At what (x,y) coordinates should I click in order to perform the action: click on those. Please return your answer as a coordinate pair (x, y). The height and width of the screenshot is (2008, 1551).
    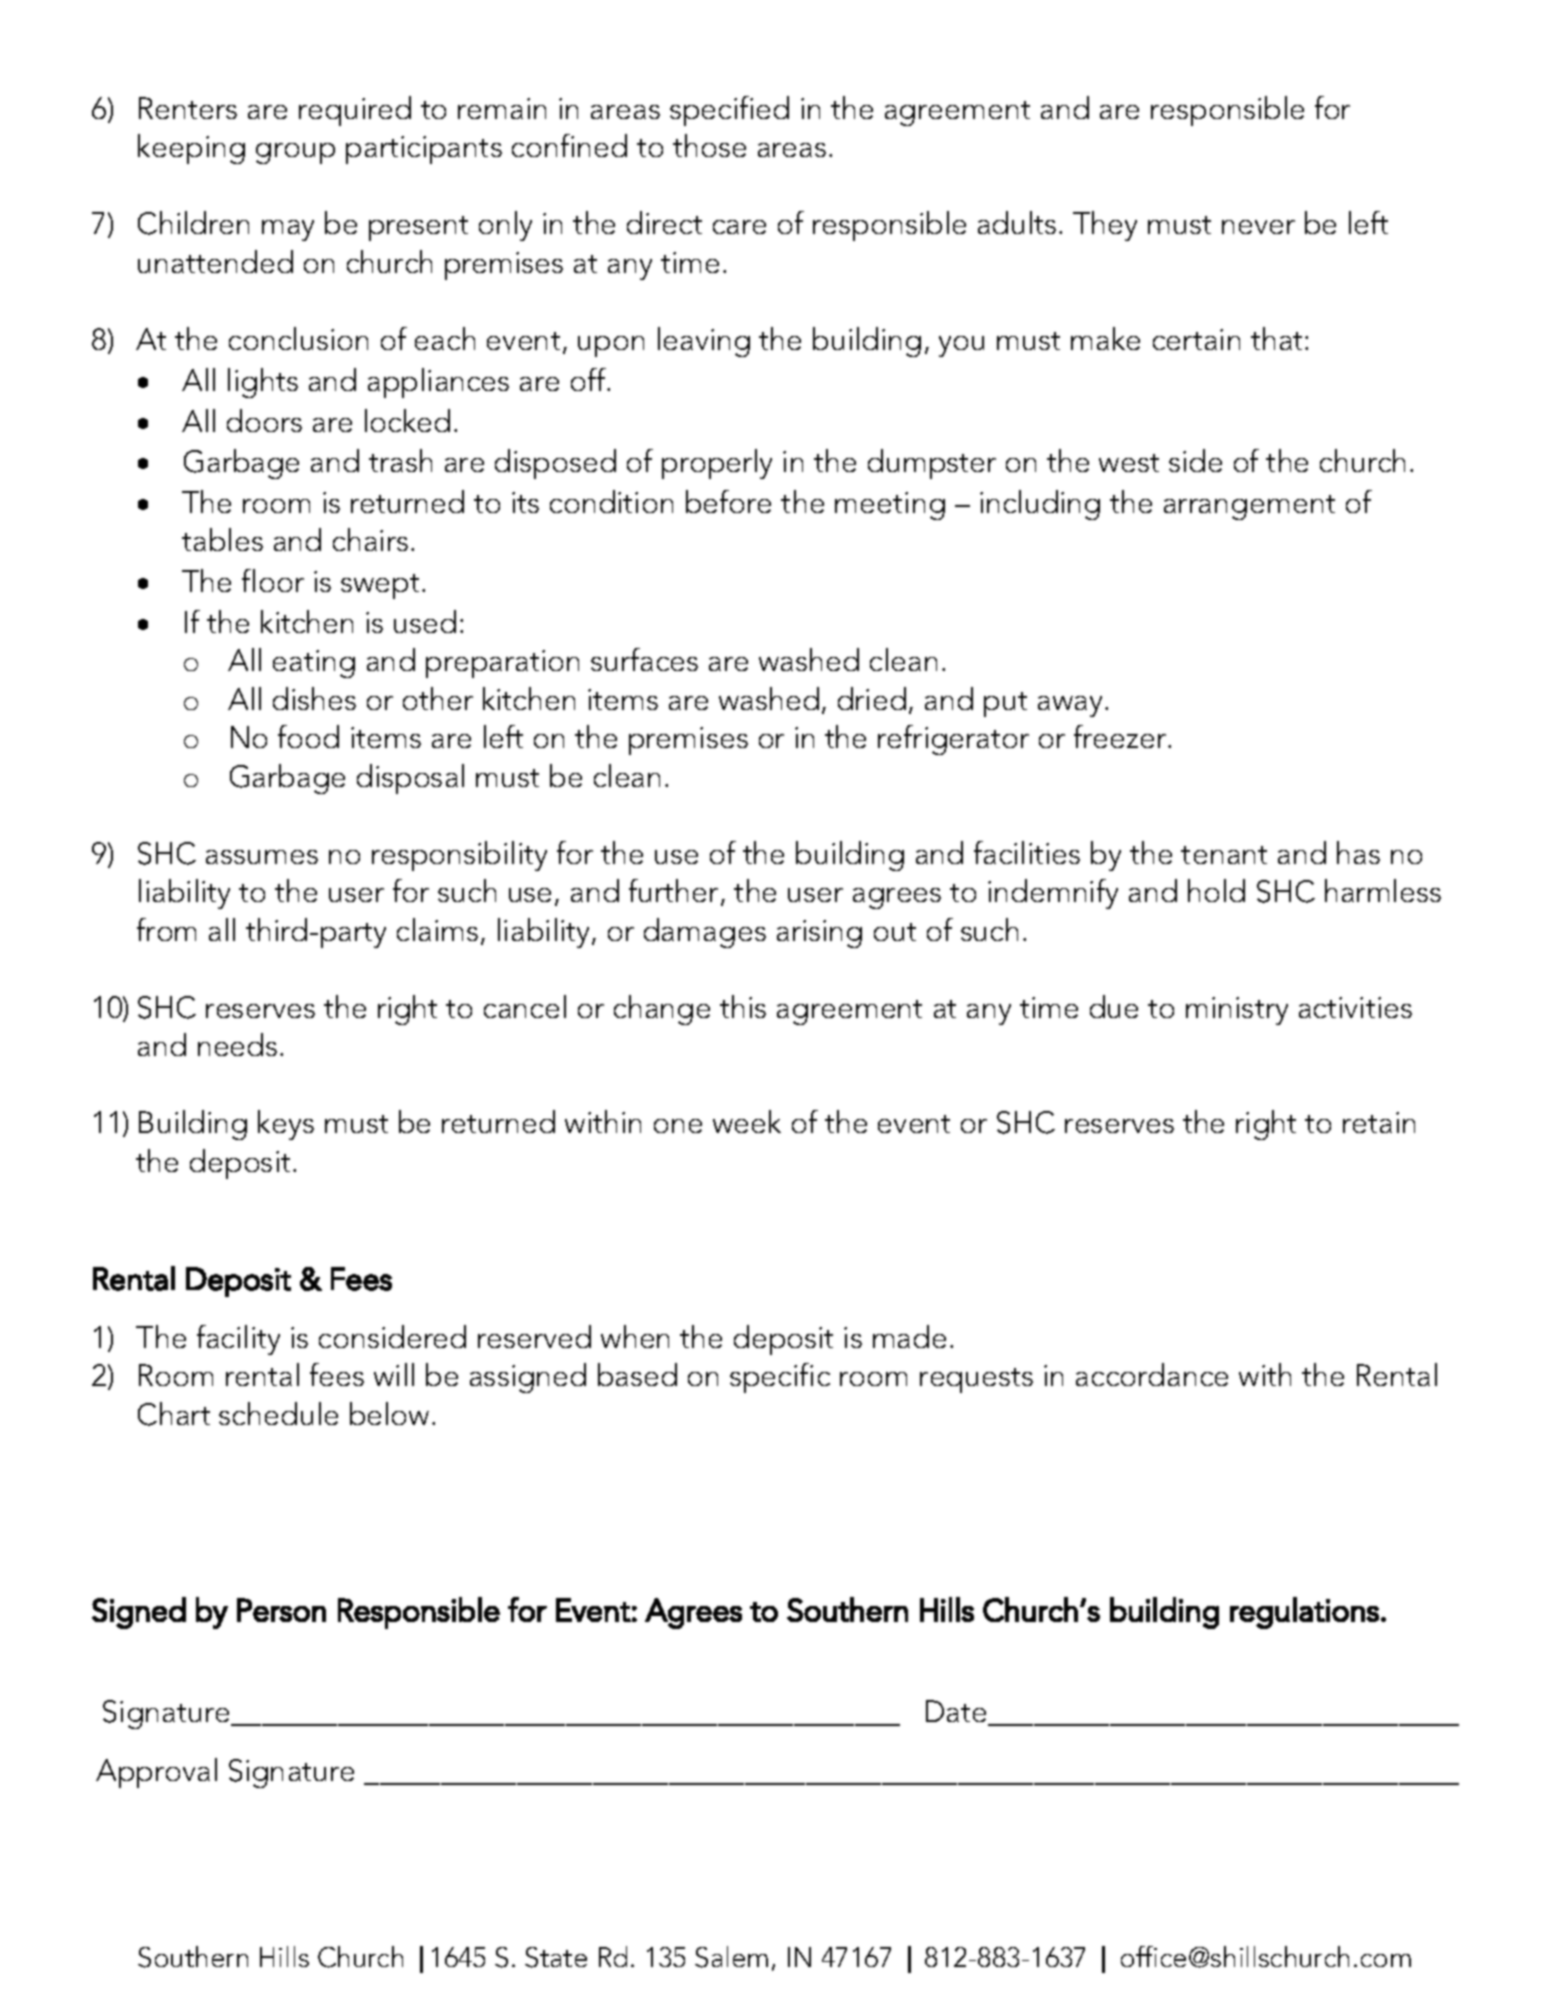
    Looking at the image, I should click on (709, 145).
